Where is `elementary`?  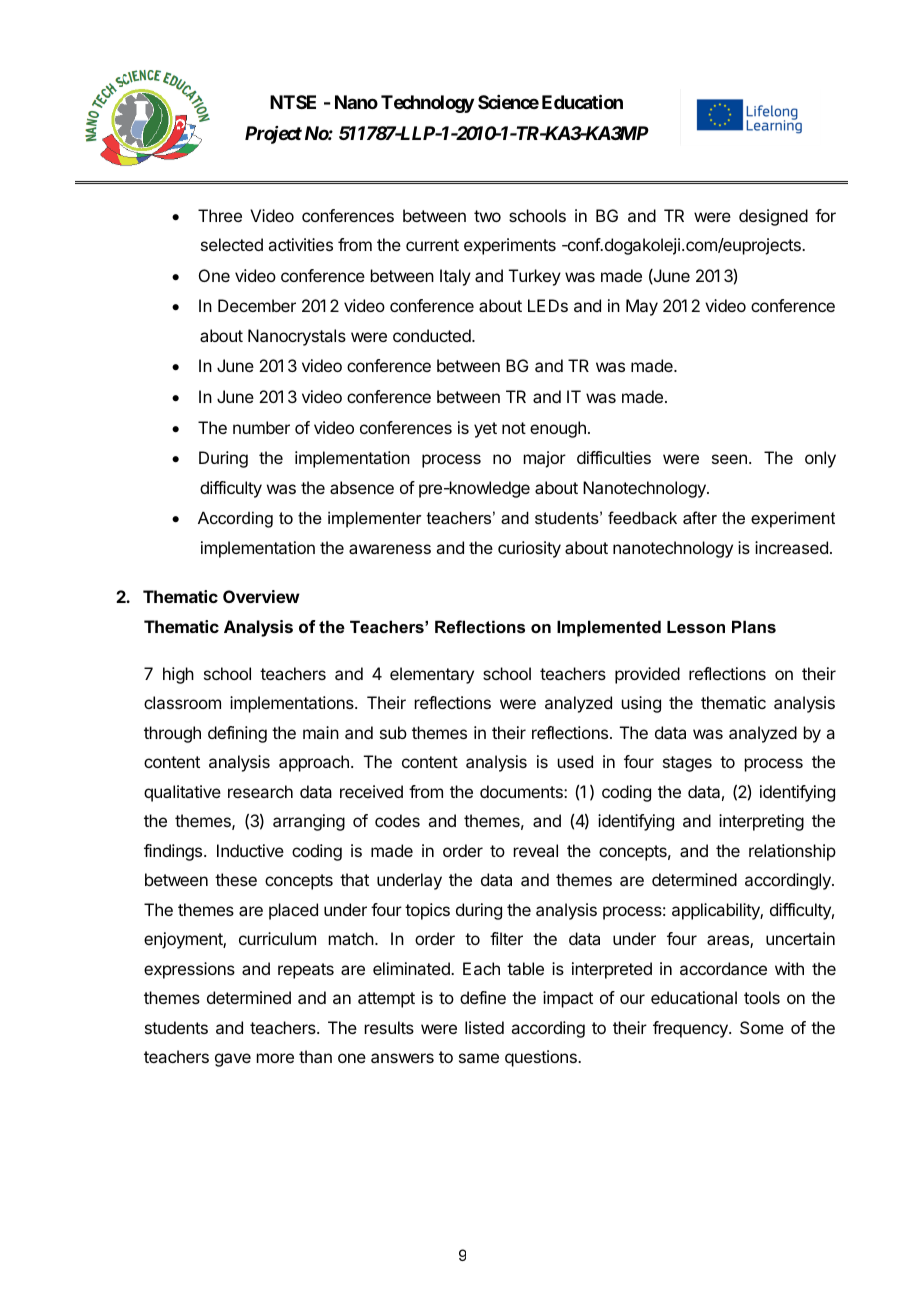 elementary is located at coordinates (432, 675).
